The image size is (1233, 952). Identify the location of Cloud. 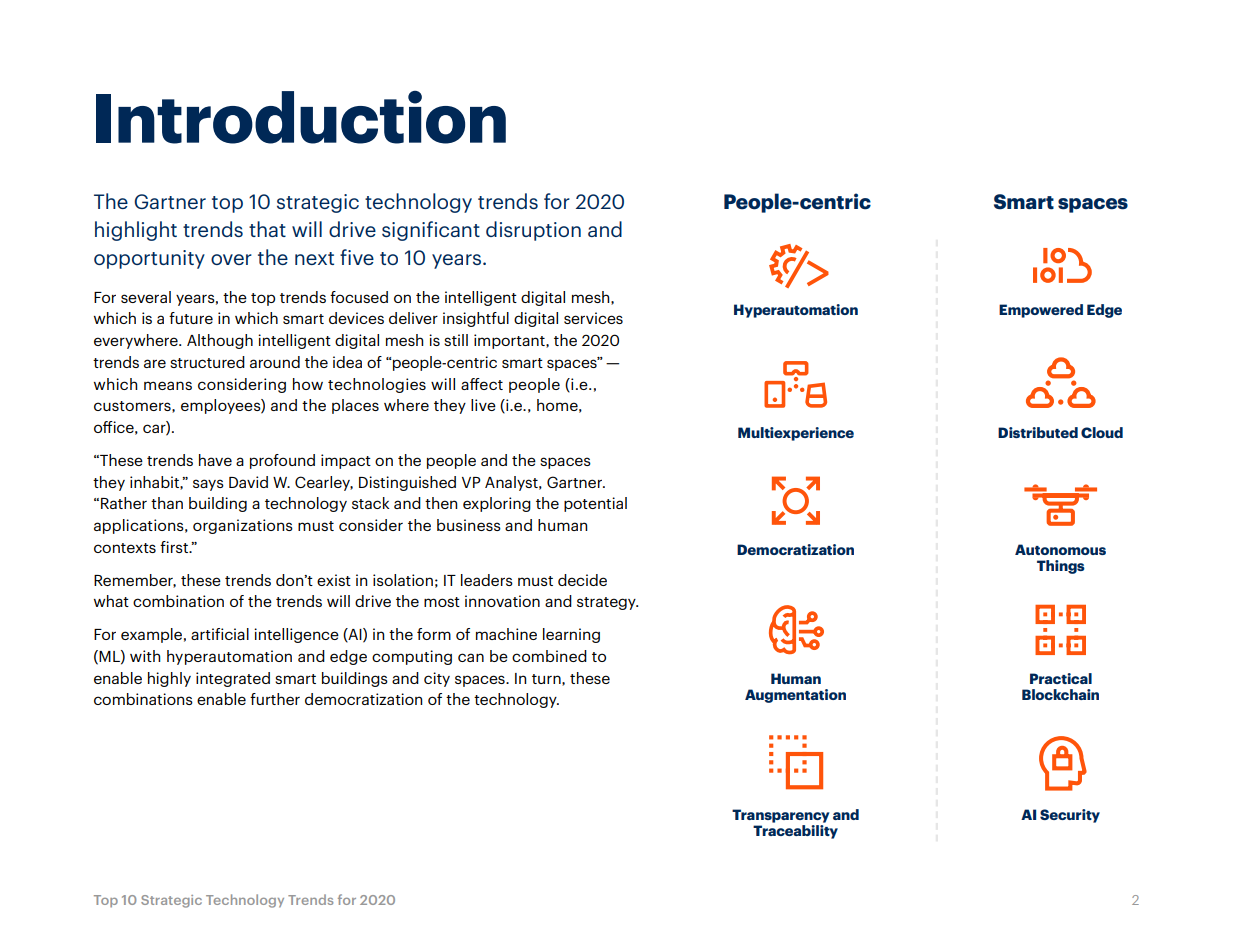
(1102, 432).
